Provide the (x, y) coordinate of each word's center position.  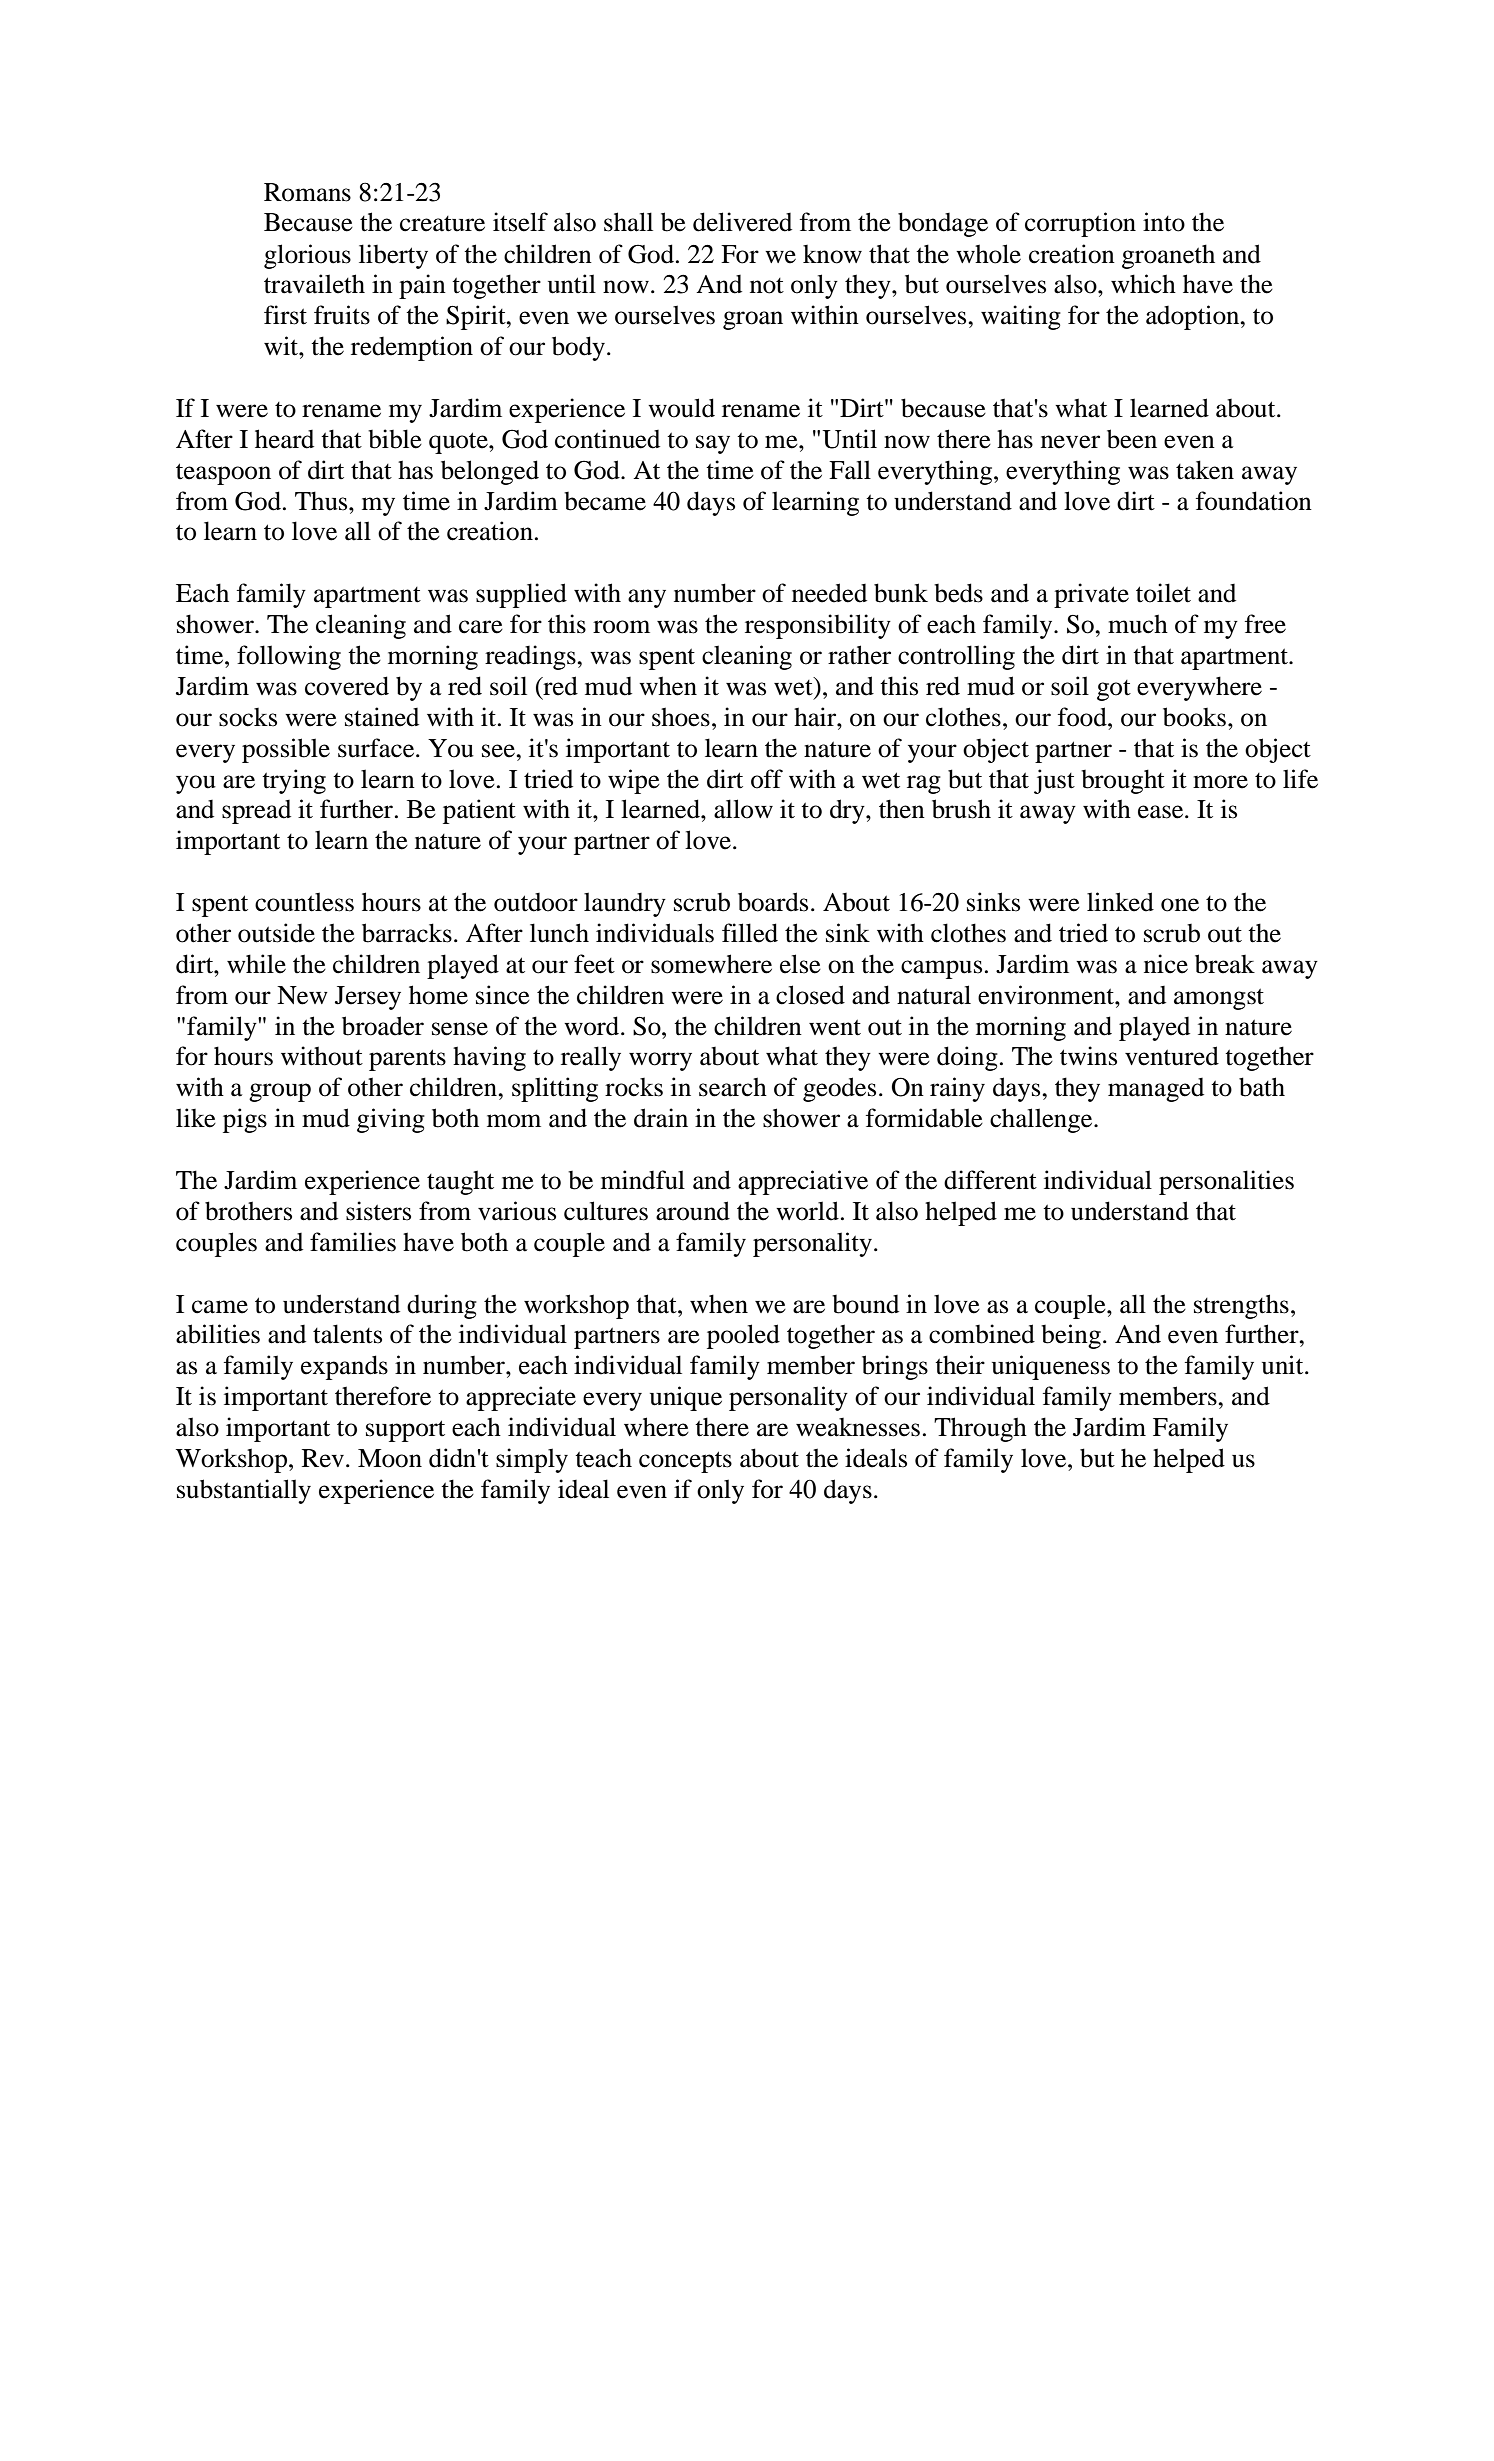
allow (743, 809)
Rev (323, 1458)
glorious (307, 256)
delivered (742, 222)
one (1180, 905)
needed (829, 593)
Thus (322, 501)
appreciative (803, 1182)
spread (256, 812)
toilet (1163, 593)
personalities (1226, 1182)
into (1164, 222)
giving (391, 1120)
